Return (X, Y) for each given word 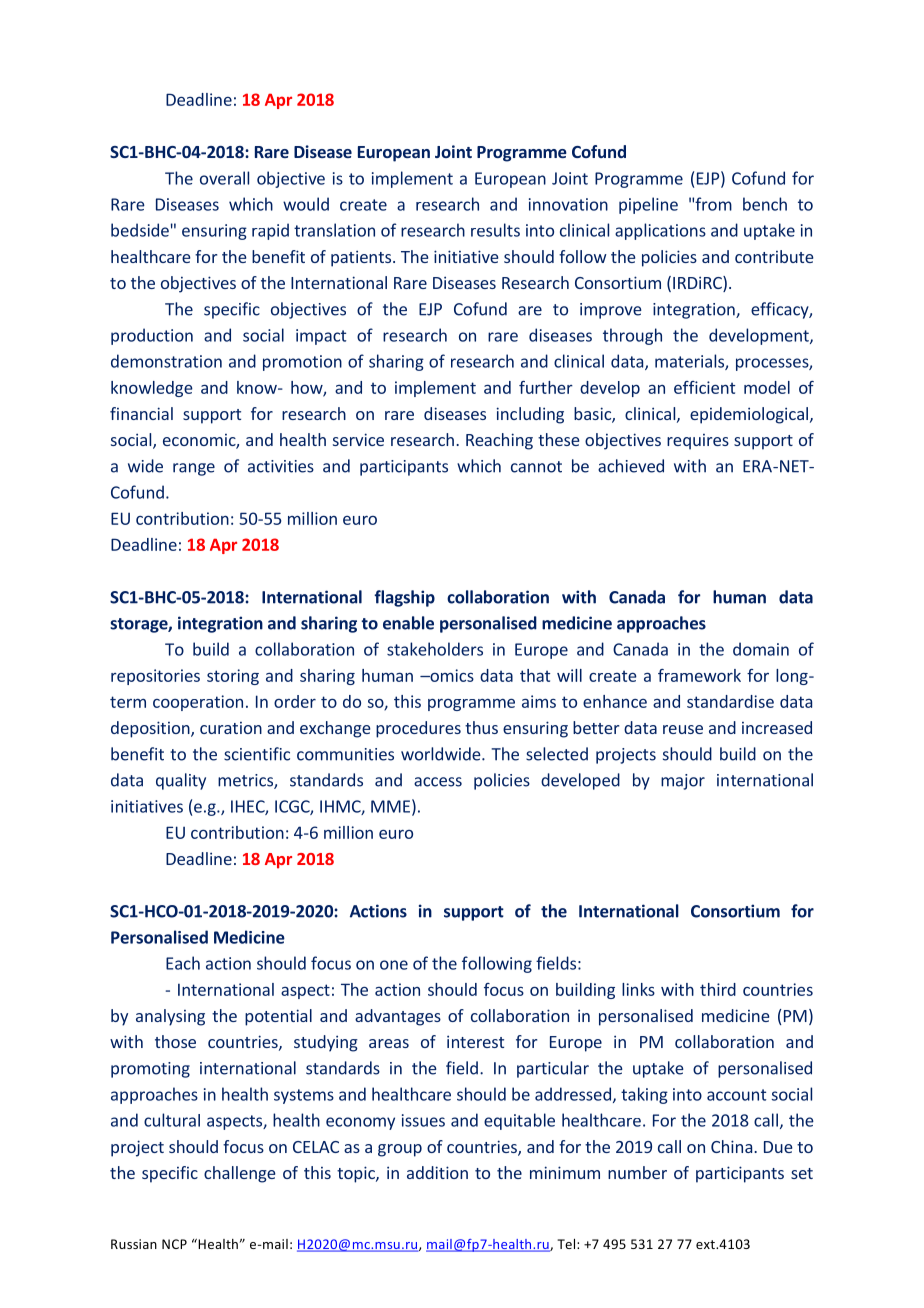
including (530, 415)
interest (475, 1041)
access (438, 782)
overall (224, 178)
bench (765, 204)
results (495, 230)
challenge (240, 1174)
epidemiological (749, 415)
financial (141, 413)
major (683, 782)
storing (233, 677)
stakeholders (435, 649)
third (718, 989)
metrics (246, 781)
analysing (170, 1017)
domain (761, 649)
